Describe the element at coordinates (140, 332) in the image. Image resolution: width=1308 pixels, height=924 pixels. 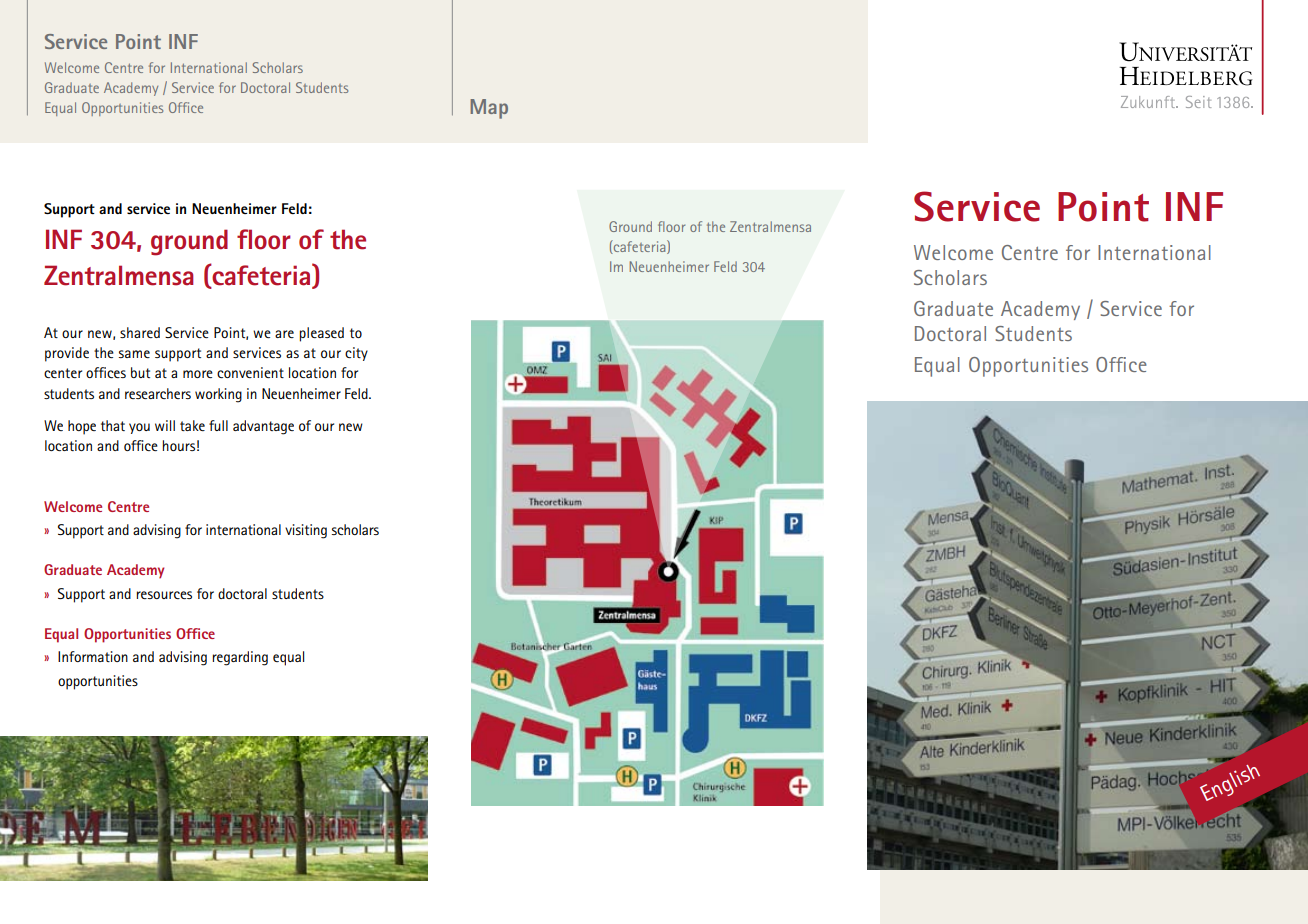
I see `shared` at that location.
